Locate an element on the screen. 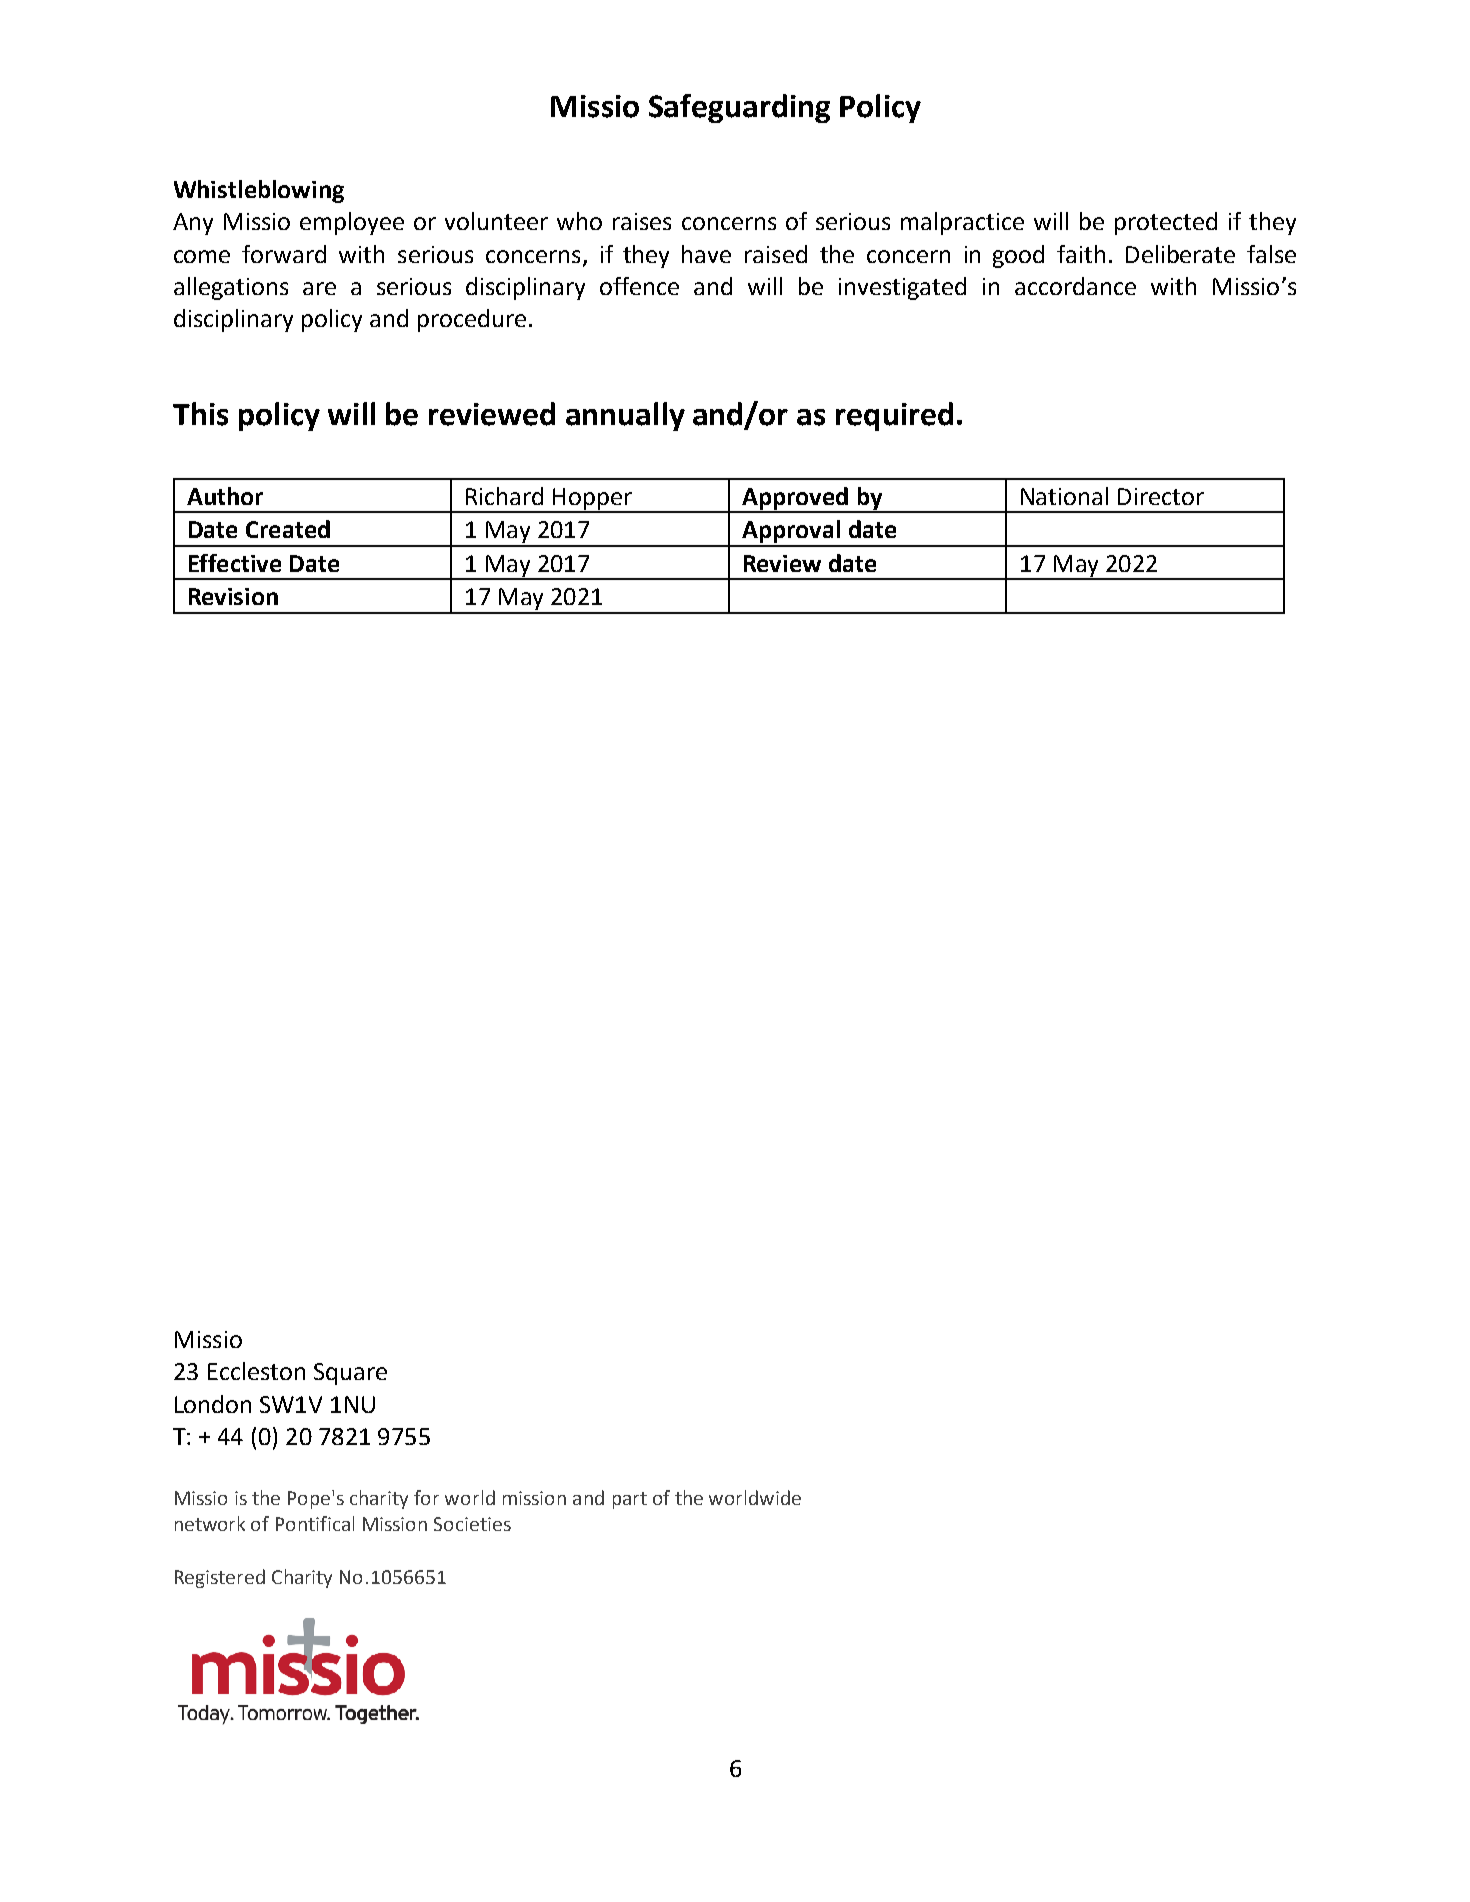 The image size is (1470, 1902). Square is located at coordinates (350, 1374).
